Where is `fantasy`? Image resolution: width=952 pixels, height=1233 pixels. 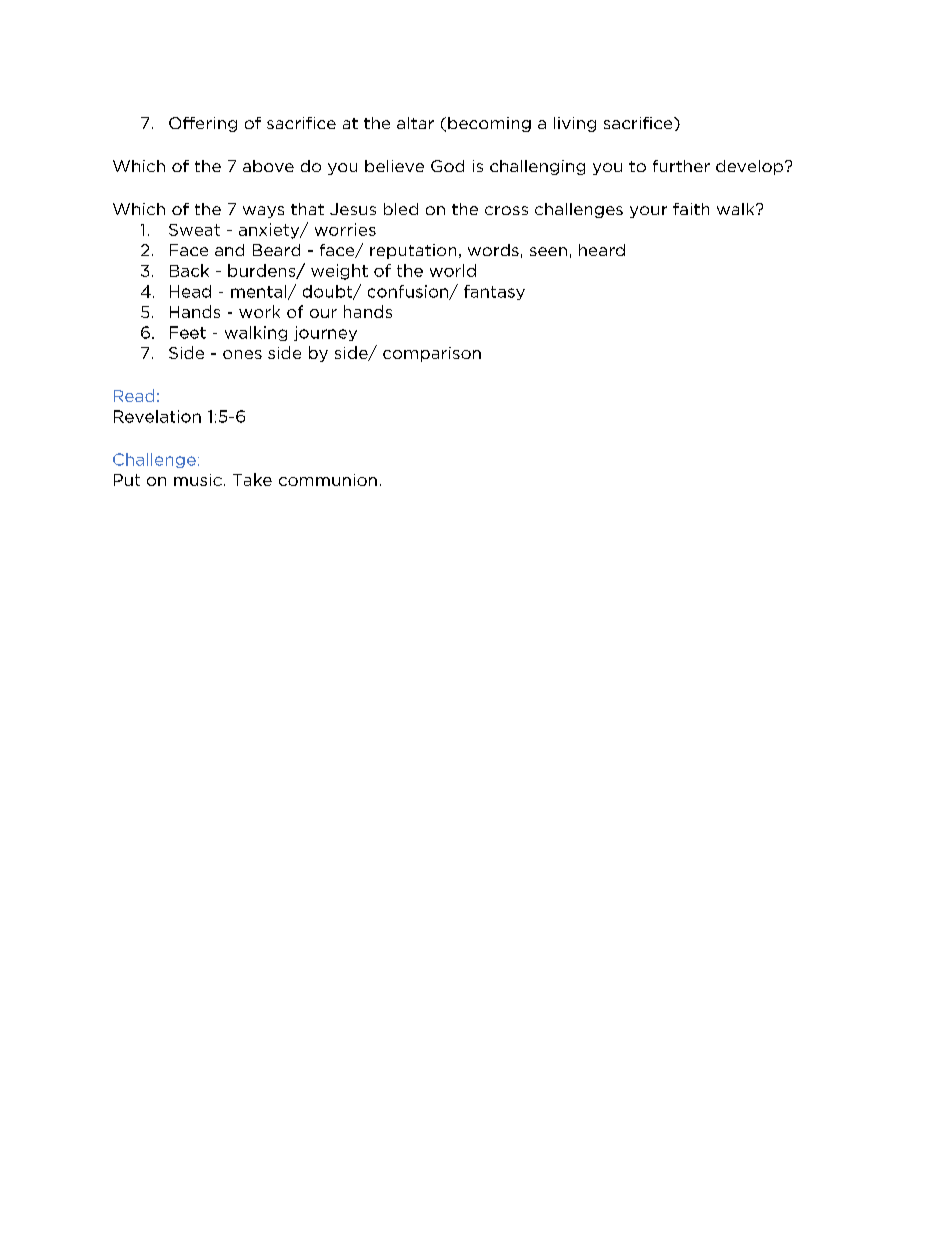
fantasy is located at coordinates (494, 292).
